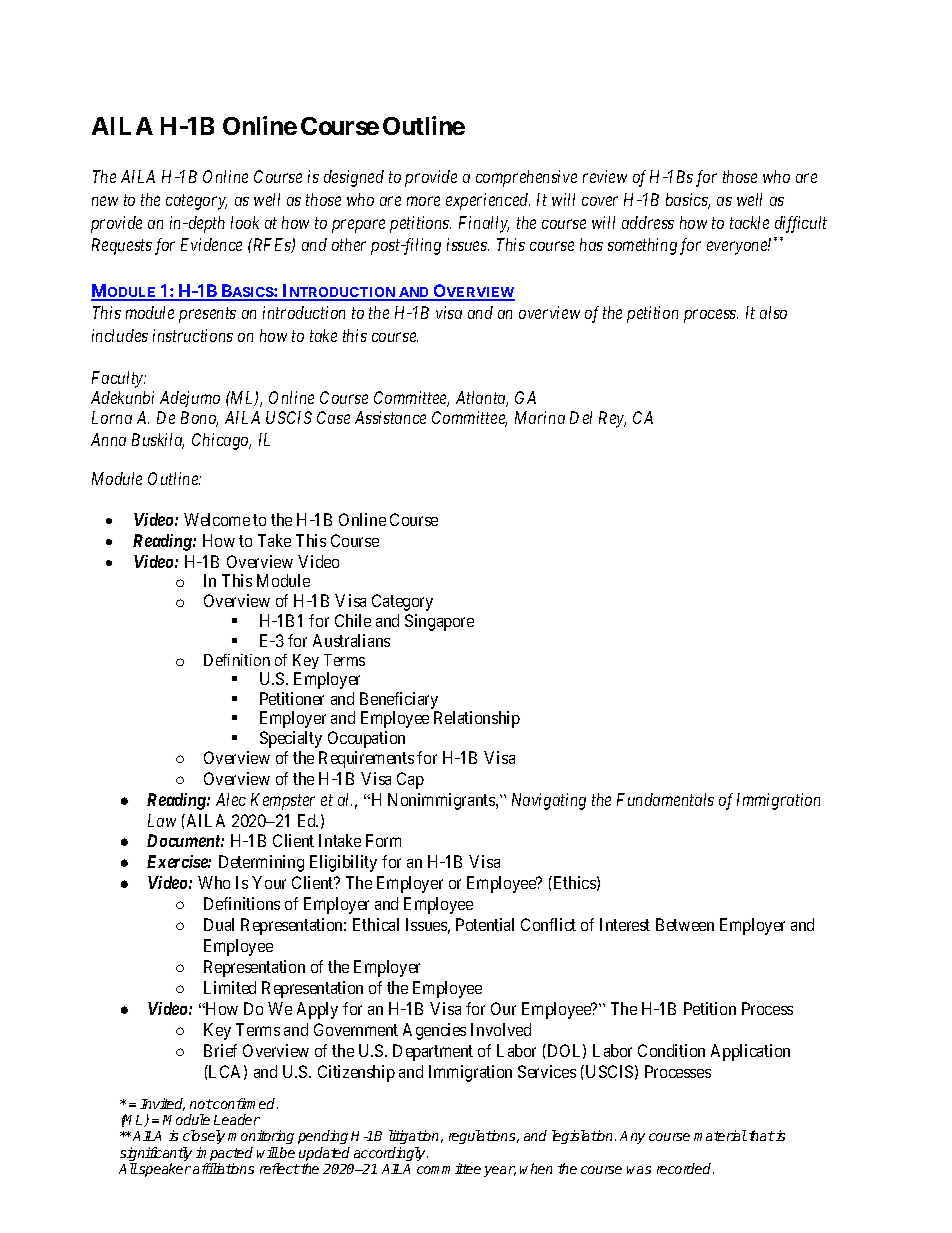  I want to click on Fundamentals, so click(665, 799).
